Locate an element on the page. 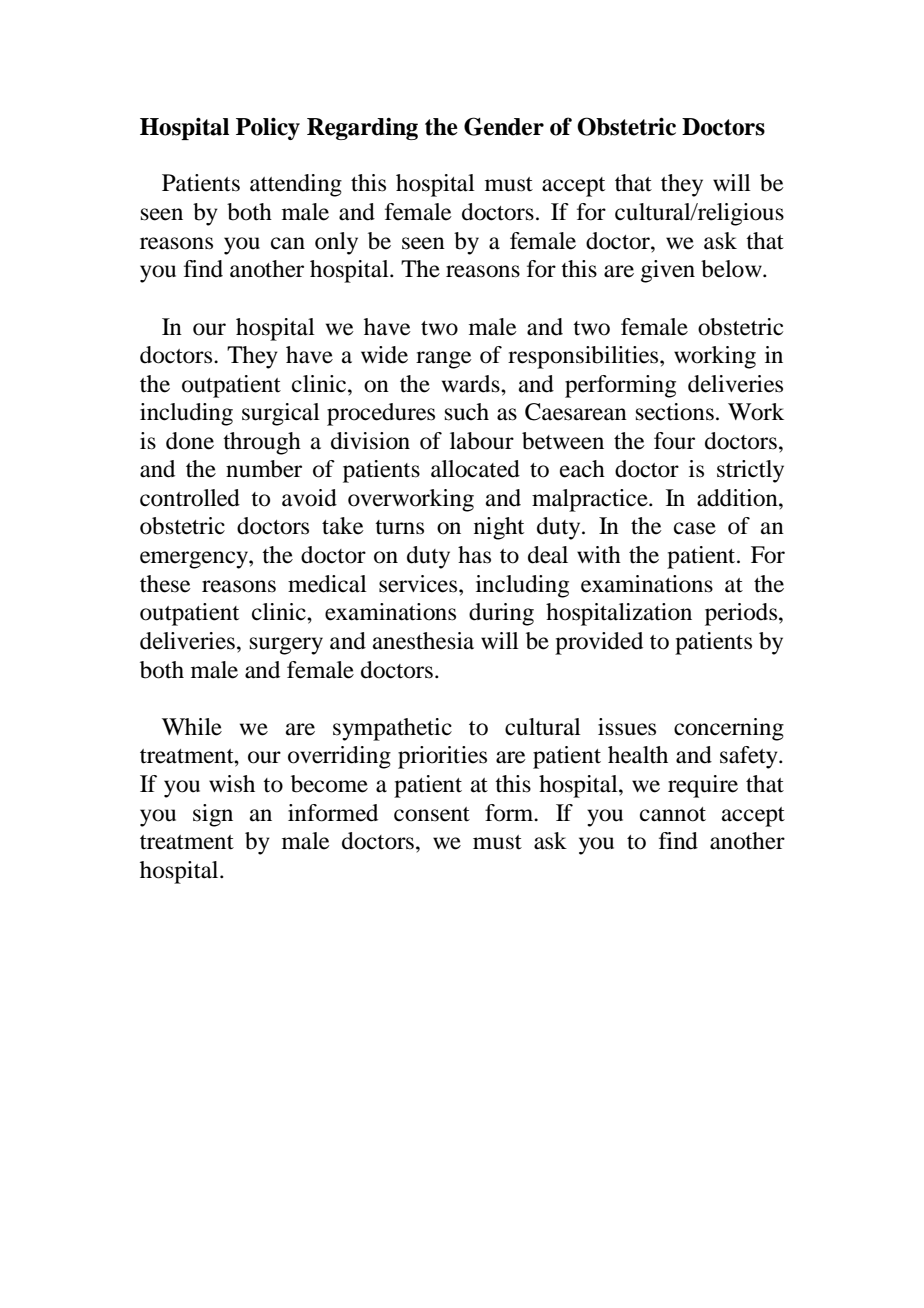 This document has height=1308, width=924. anesthesia is located at coordinates (423, 641).
